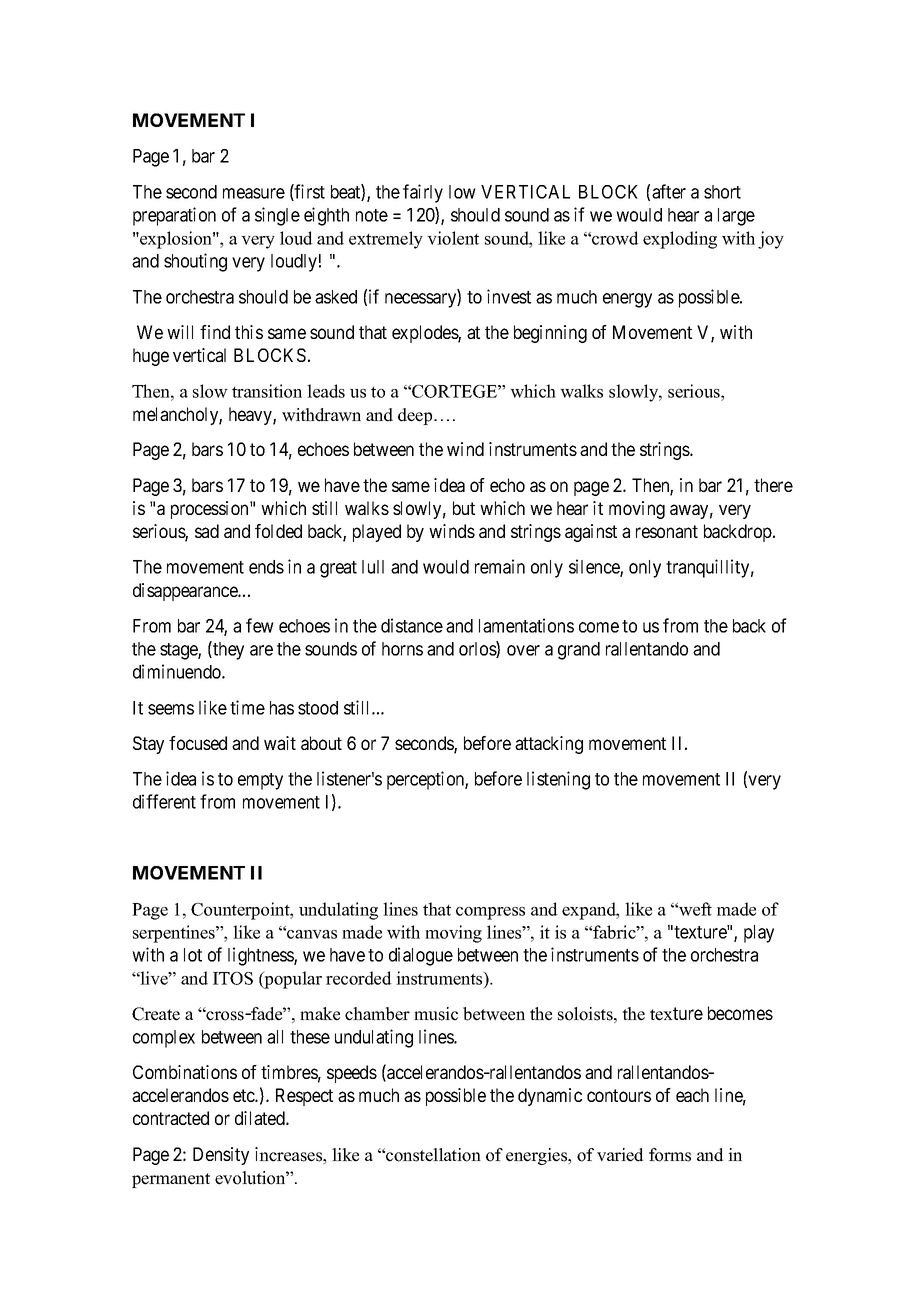 This screenshot has width=924, height=1308. Describe the element at coordinates (221, 1156) in the screenshot. I see `Density` at that location.
